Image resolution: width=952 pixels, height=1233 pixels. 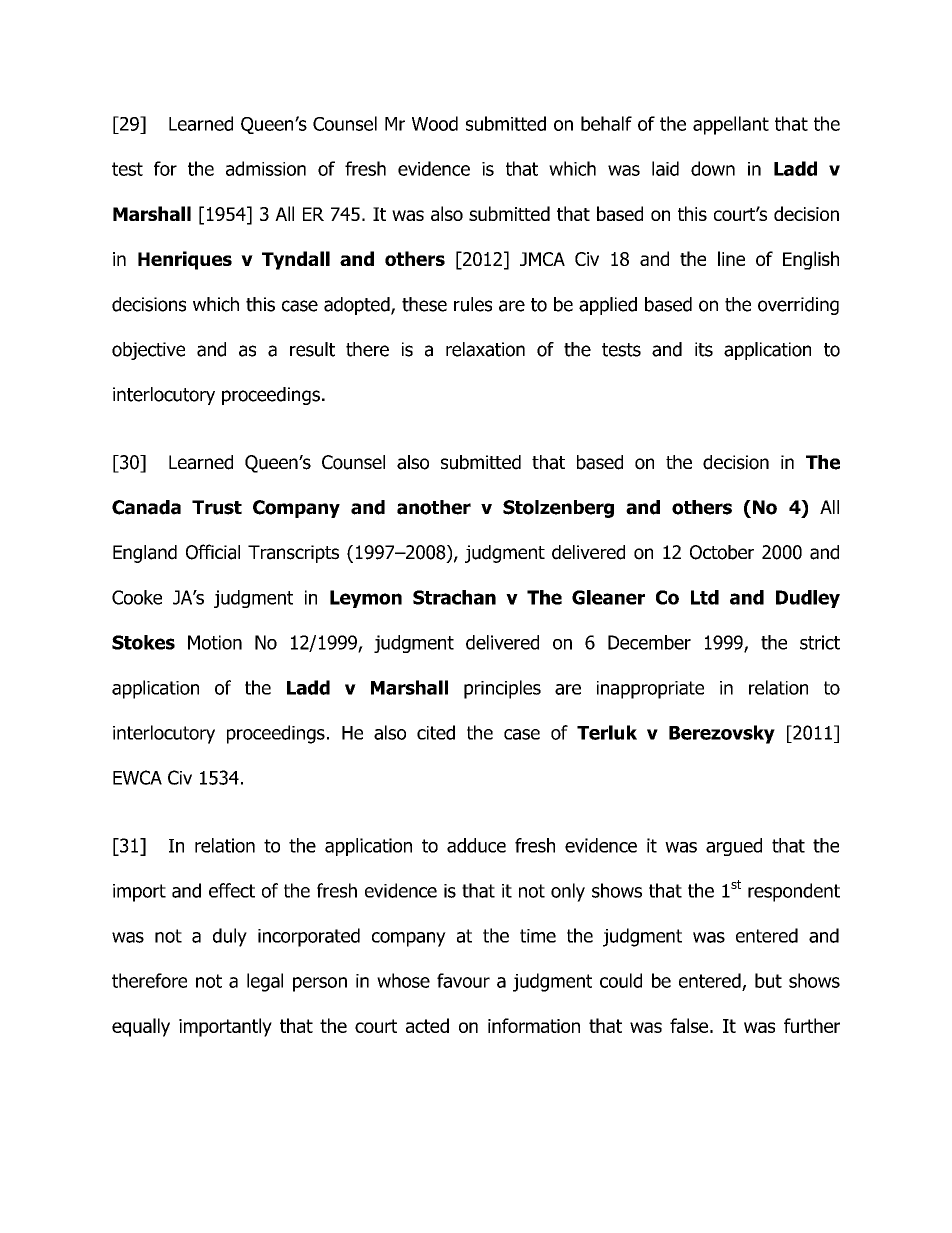 What do you see at coordinates (454, 597) in the screenshot?
I see `Strachan` at bounding box center [454, 597].
